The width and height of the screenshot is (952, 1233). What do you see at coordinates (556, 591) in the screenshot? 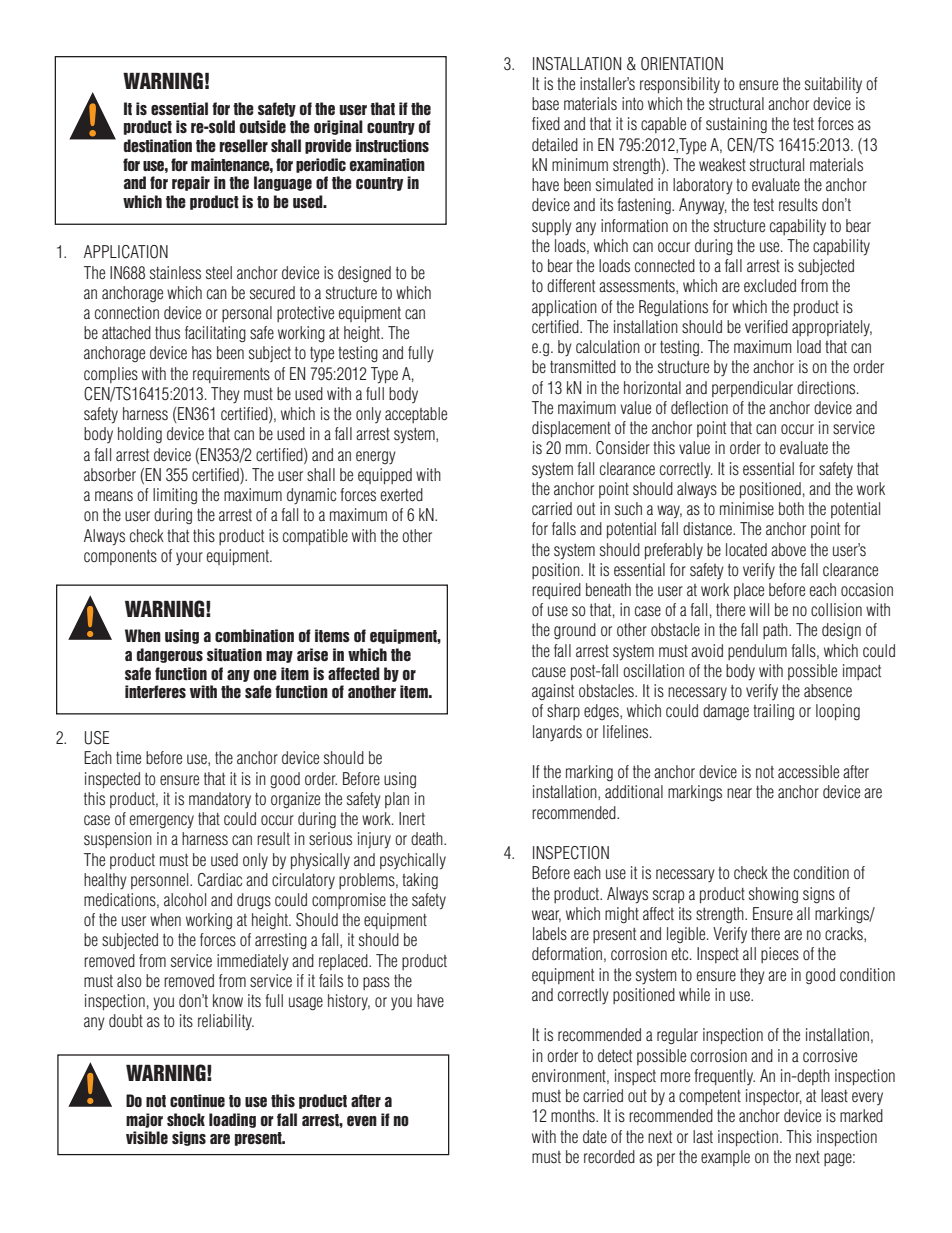
I see `required` at bounding box center [556, 591].
